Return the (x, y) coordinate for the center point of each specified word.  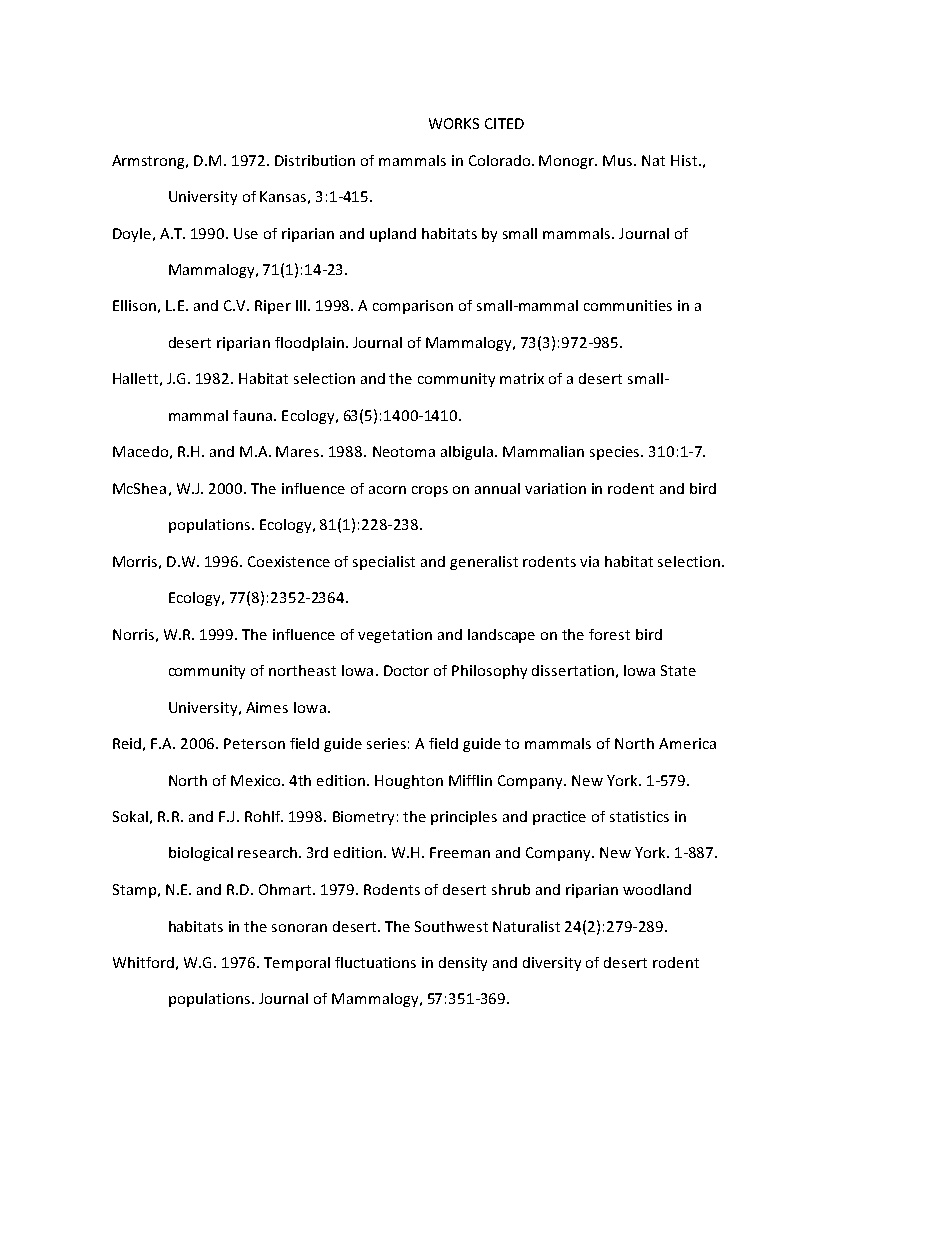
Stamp (134, 891)
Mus (619, 160)
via (589, 561)
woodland (657, 889)
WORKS (454, 123)
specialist (384, 563)
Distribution (315, 160)
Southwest (451, 926)
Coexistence (289, 561)
